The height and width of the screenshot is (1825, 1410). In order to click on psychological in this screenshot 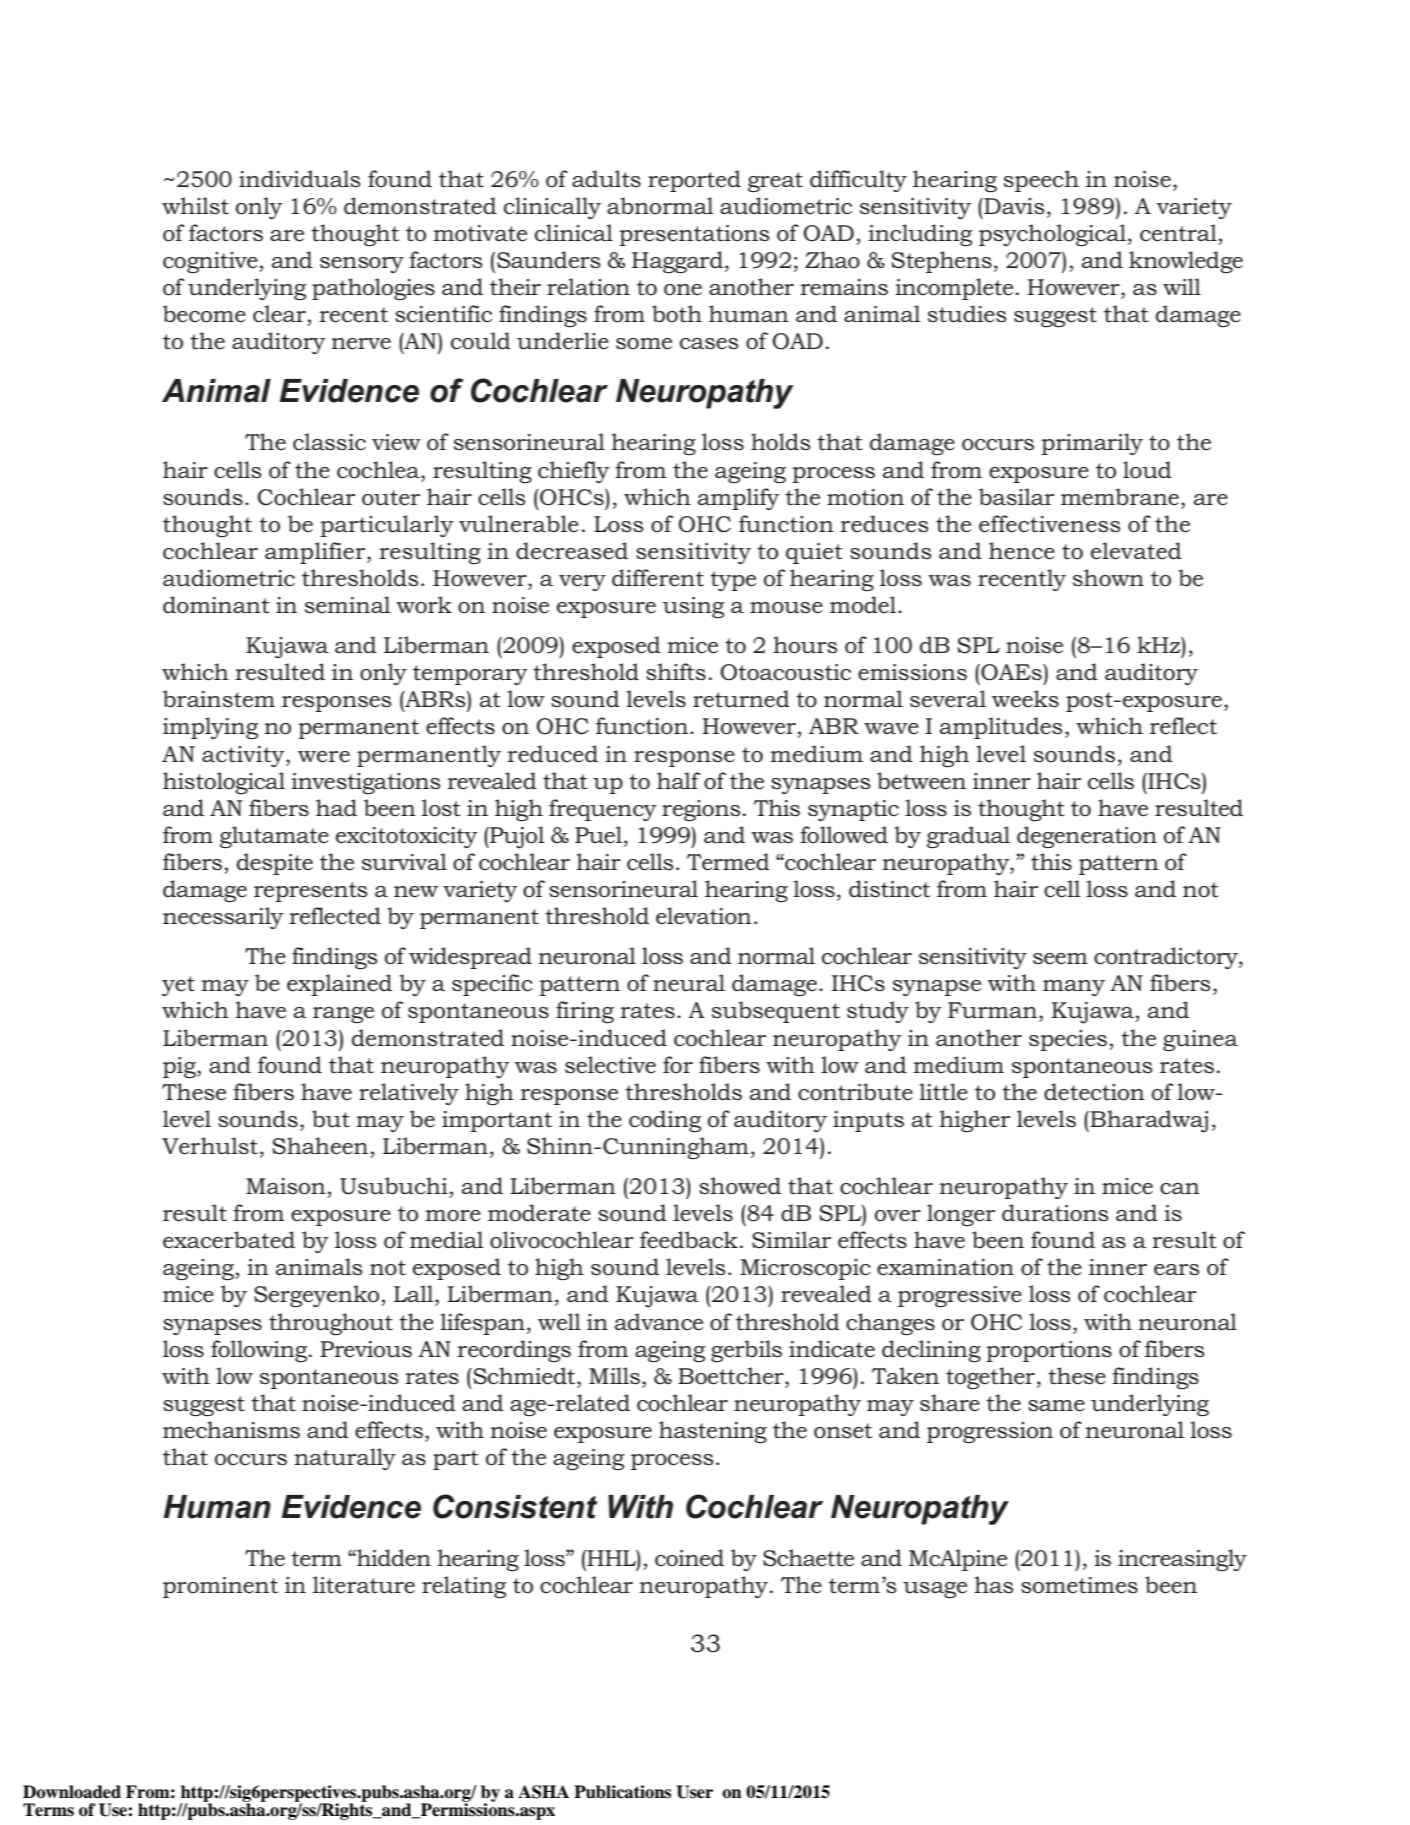, I will do `click(1052, 235)`.
